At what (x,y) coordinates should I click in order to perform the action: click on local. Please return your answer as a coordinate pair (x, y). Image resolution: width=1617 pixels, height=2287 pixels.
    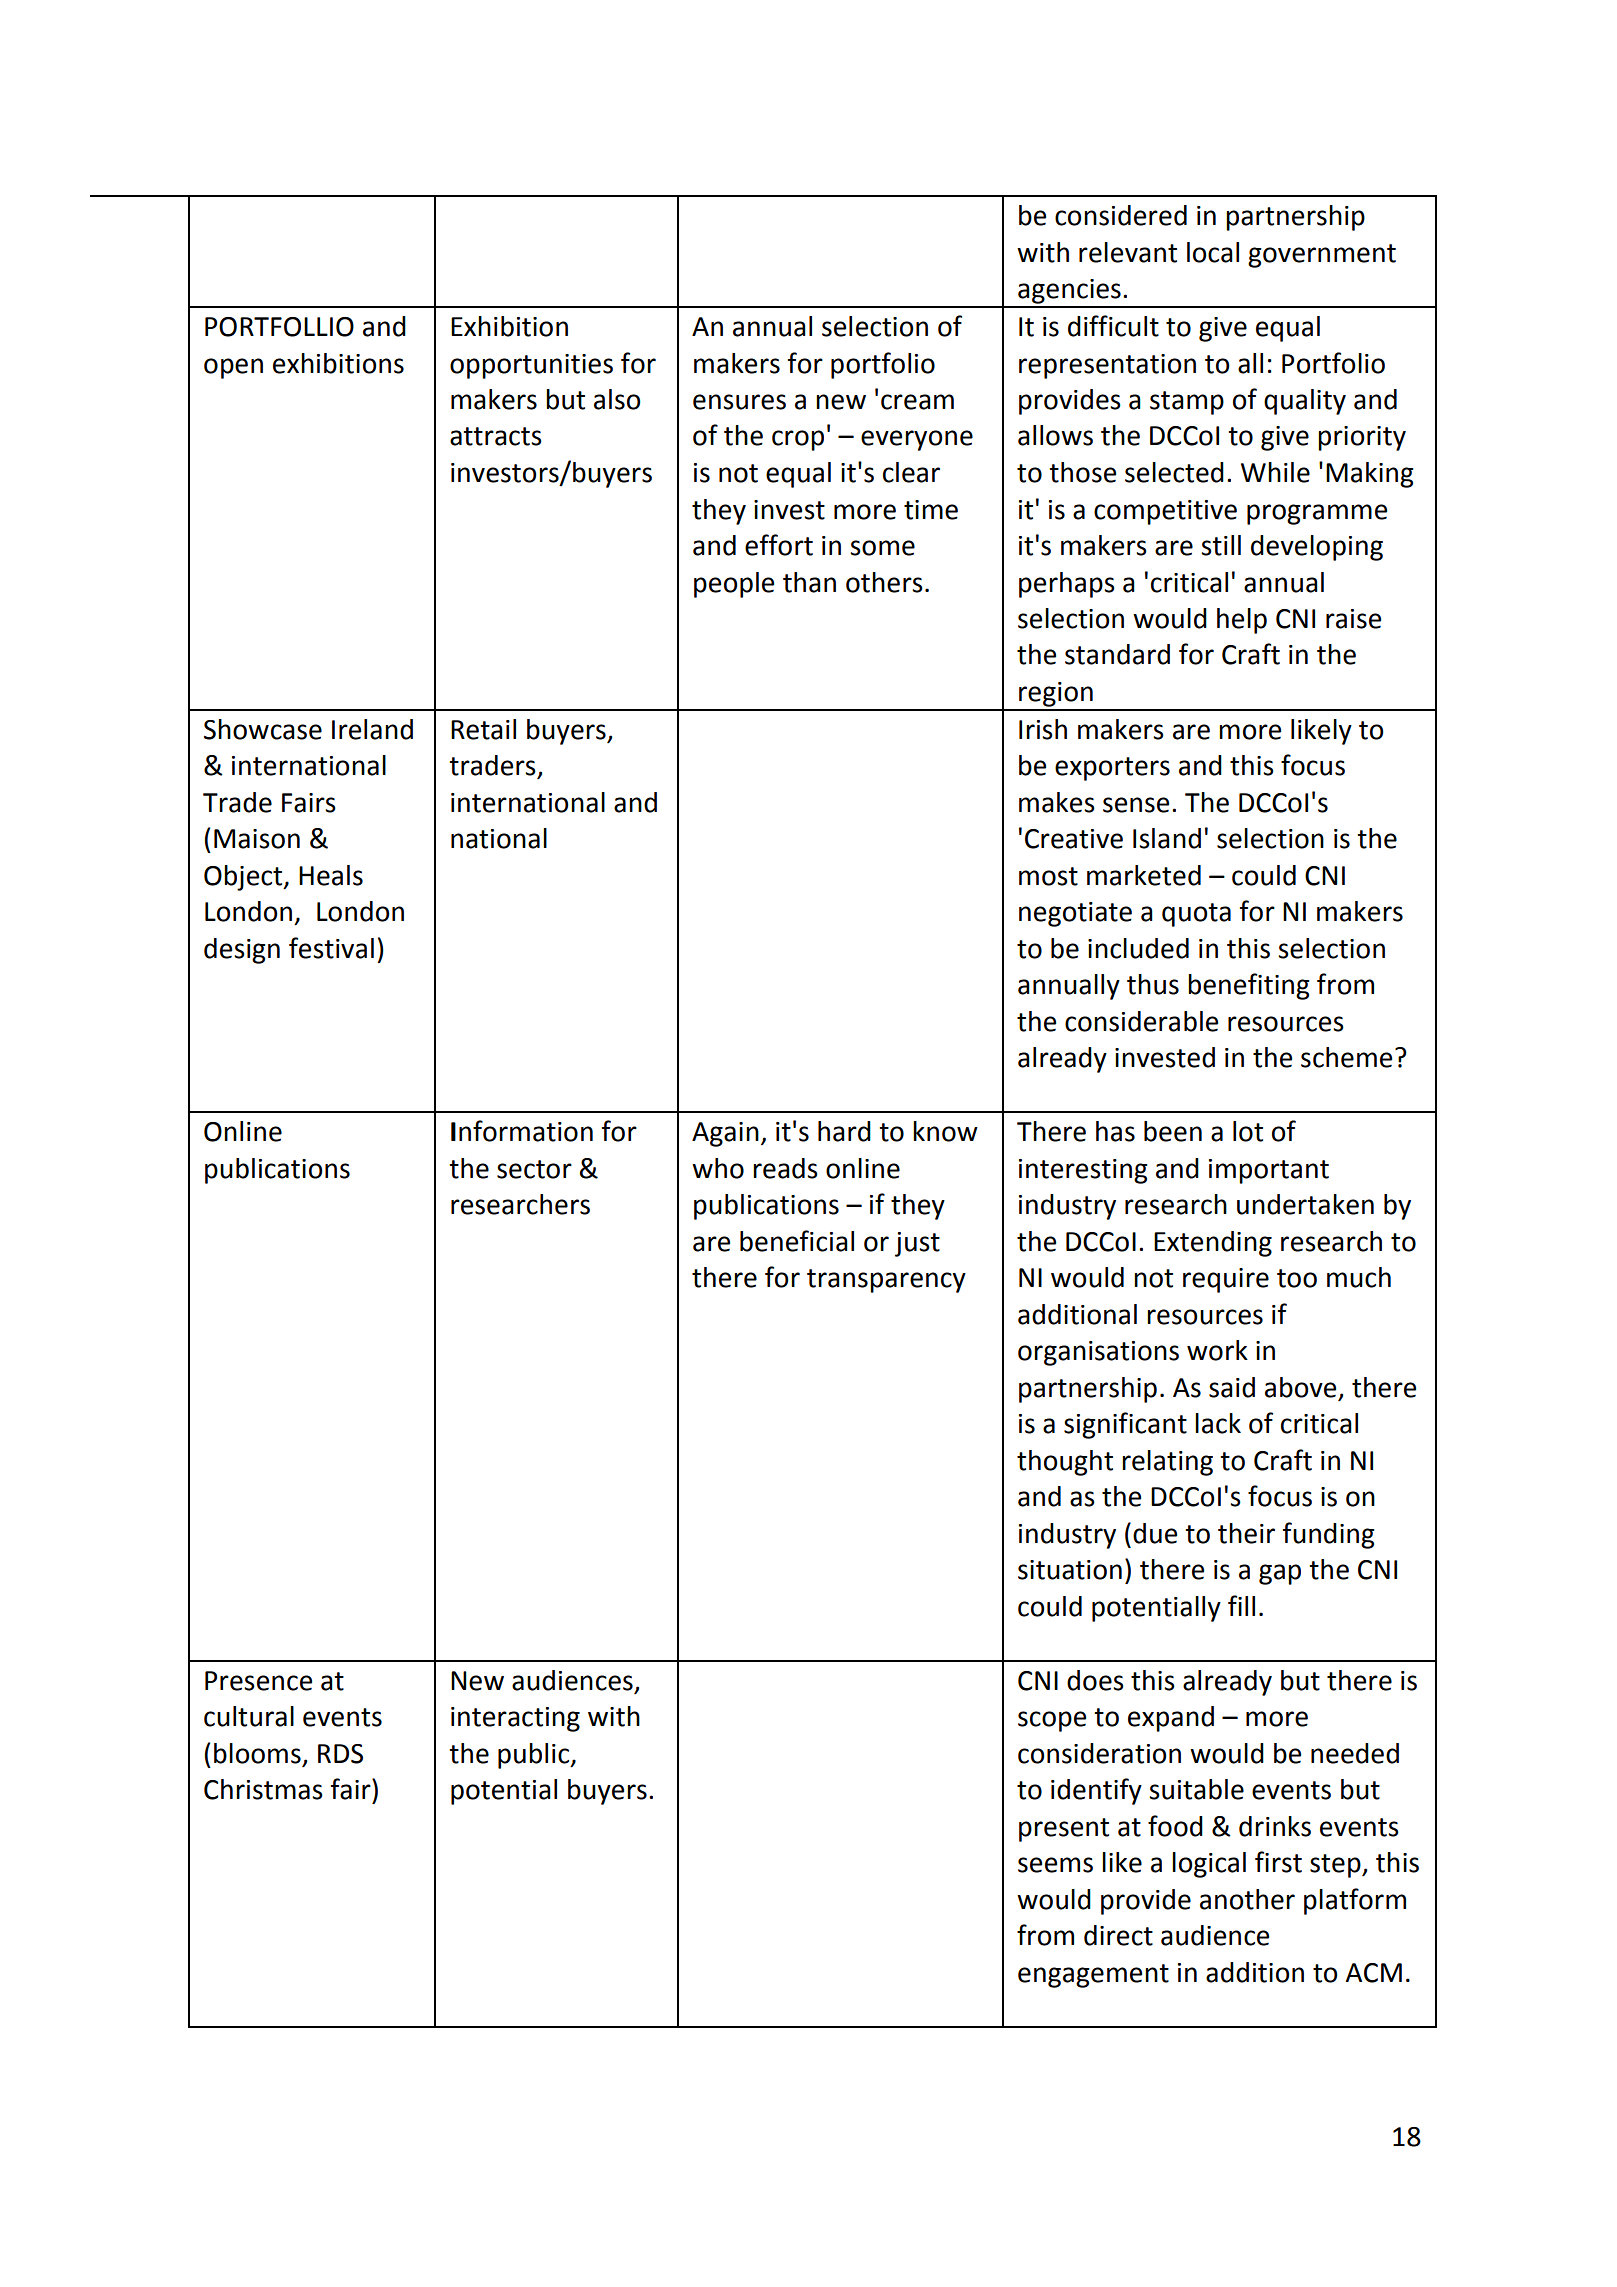
    Looking at the image, I should click on (1213, 252).
